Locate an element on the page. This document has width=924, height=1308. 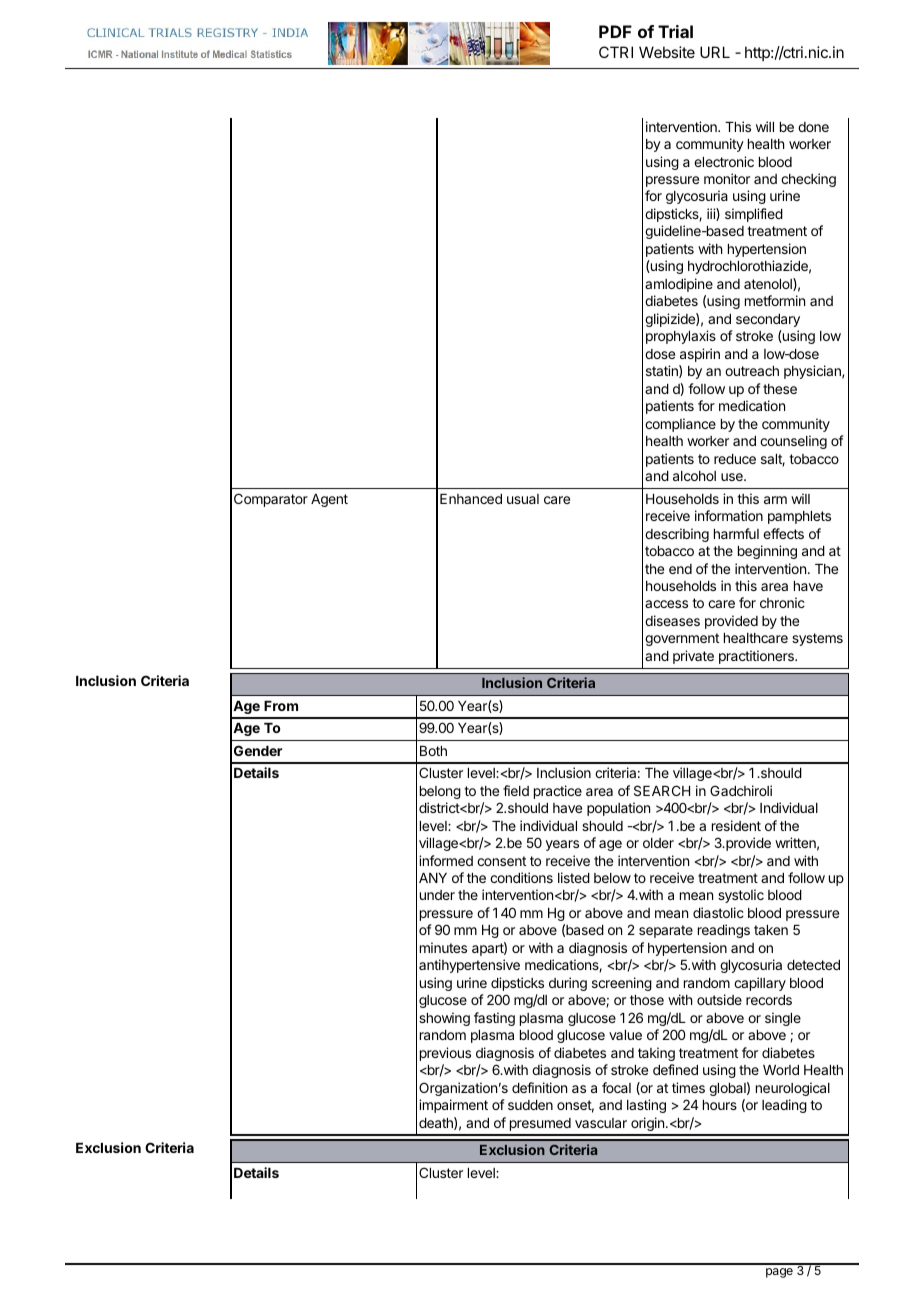
impairment is located at coordinates (453, 1106).
